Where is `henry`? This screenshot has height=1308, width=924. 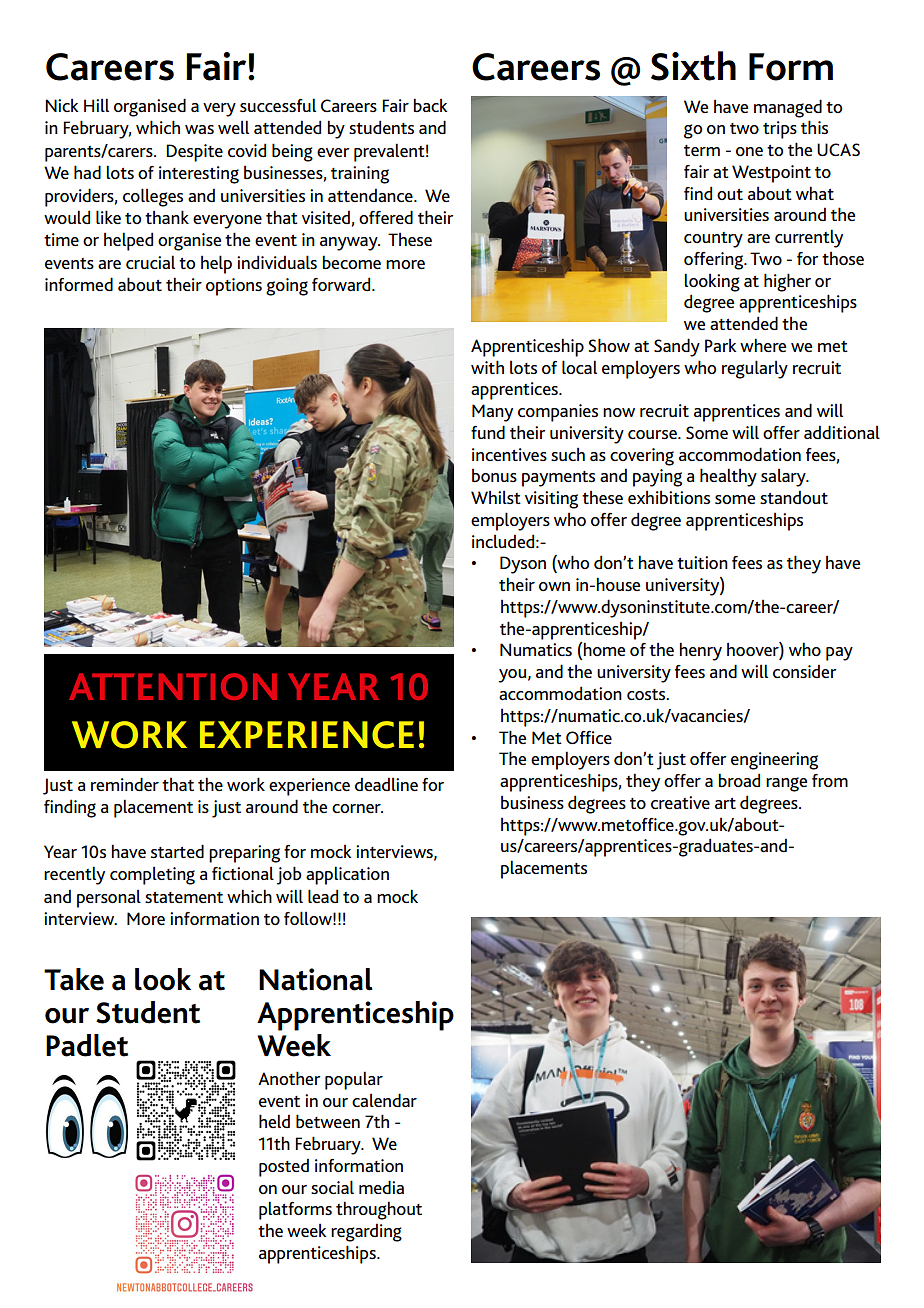
henry is located at coordinates (700, 651).
